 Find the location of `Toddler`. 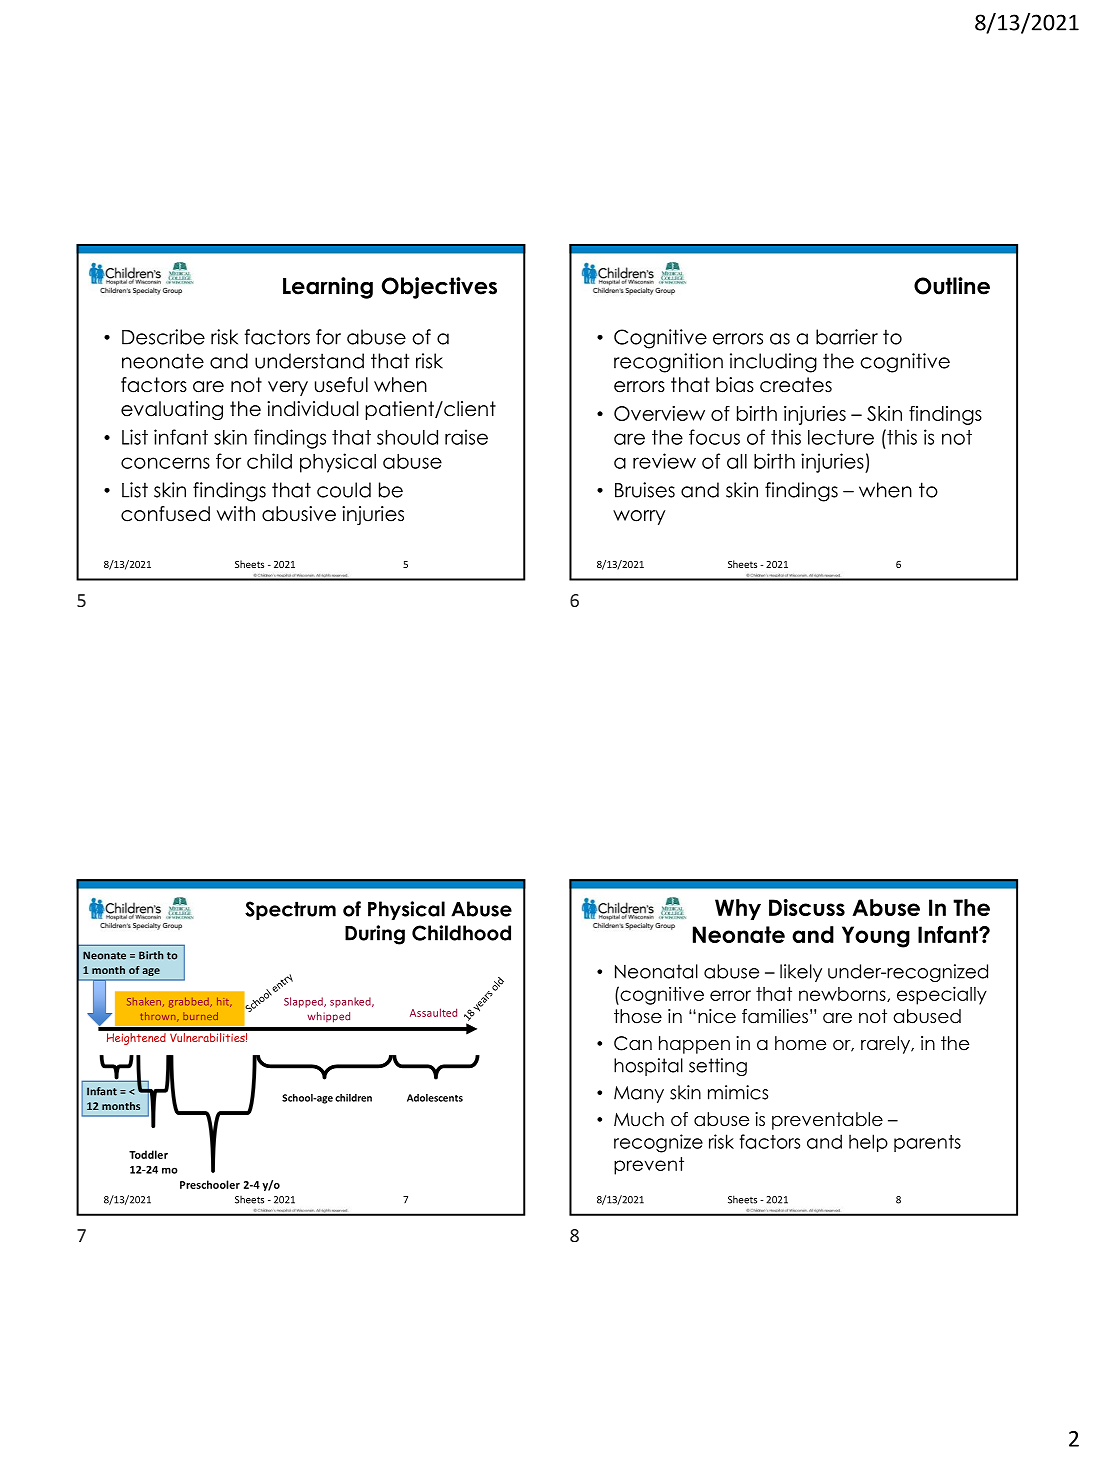

Toddler is located at coordinates (148, 1154).
